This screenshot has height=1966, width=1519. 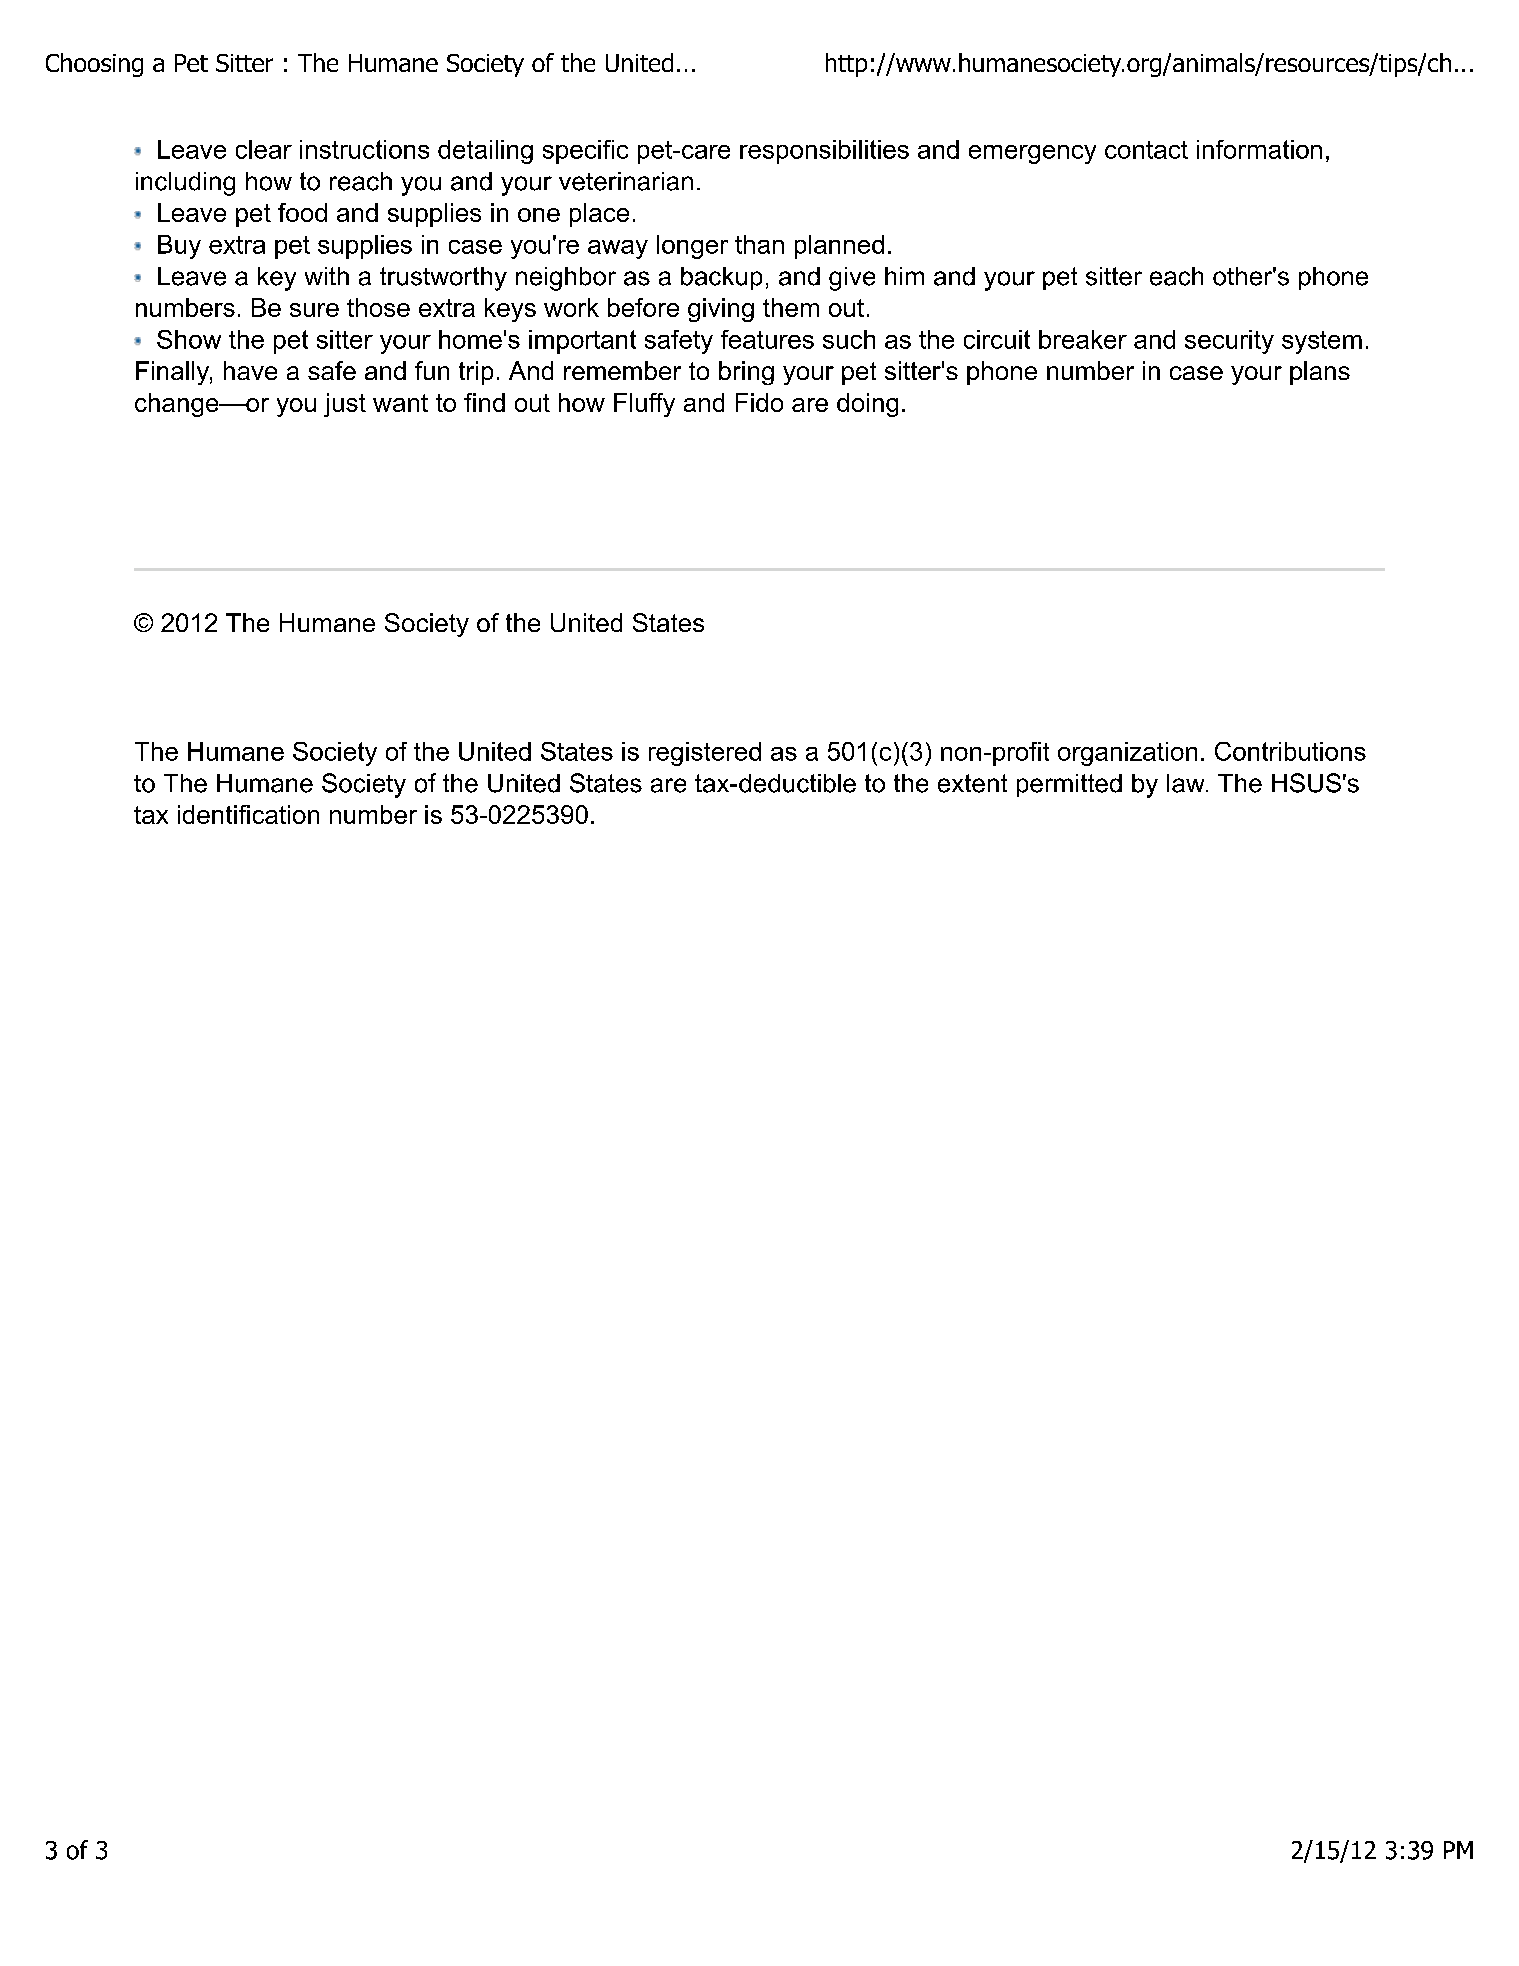 What do you see at coordinates (1146, 150) in the screenshot?
I see `contact` at bounding box center [1146, 150].
